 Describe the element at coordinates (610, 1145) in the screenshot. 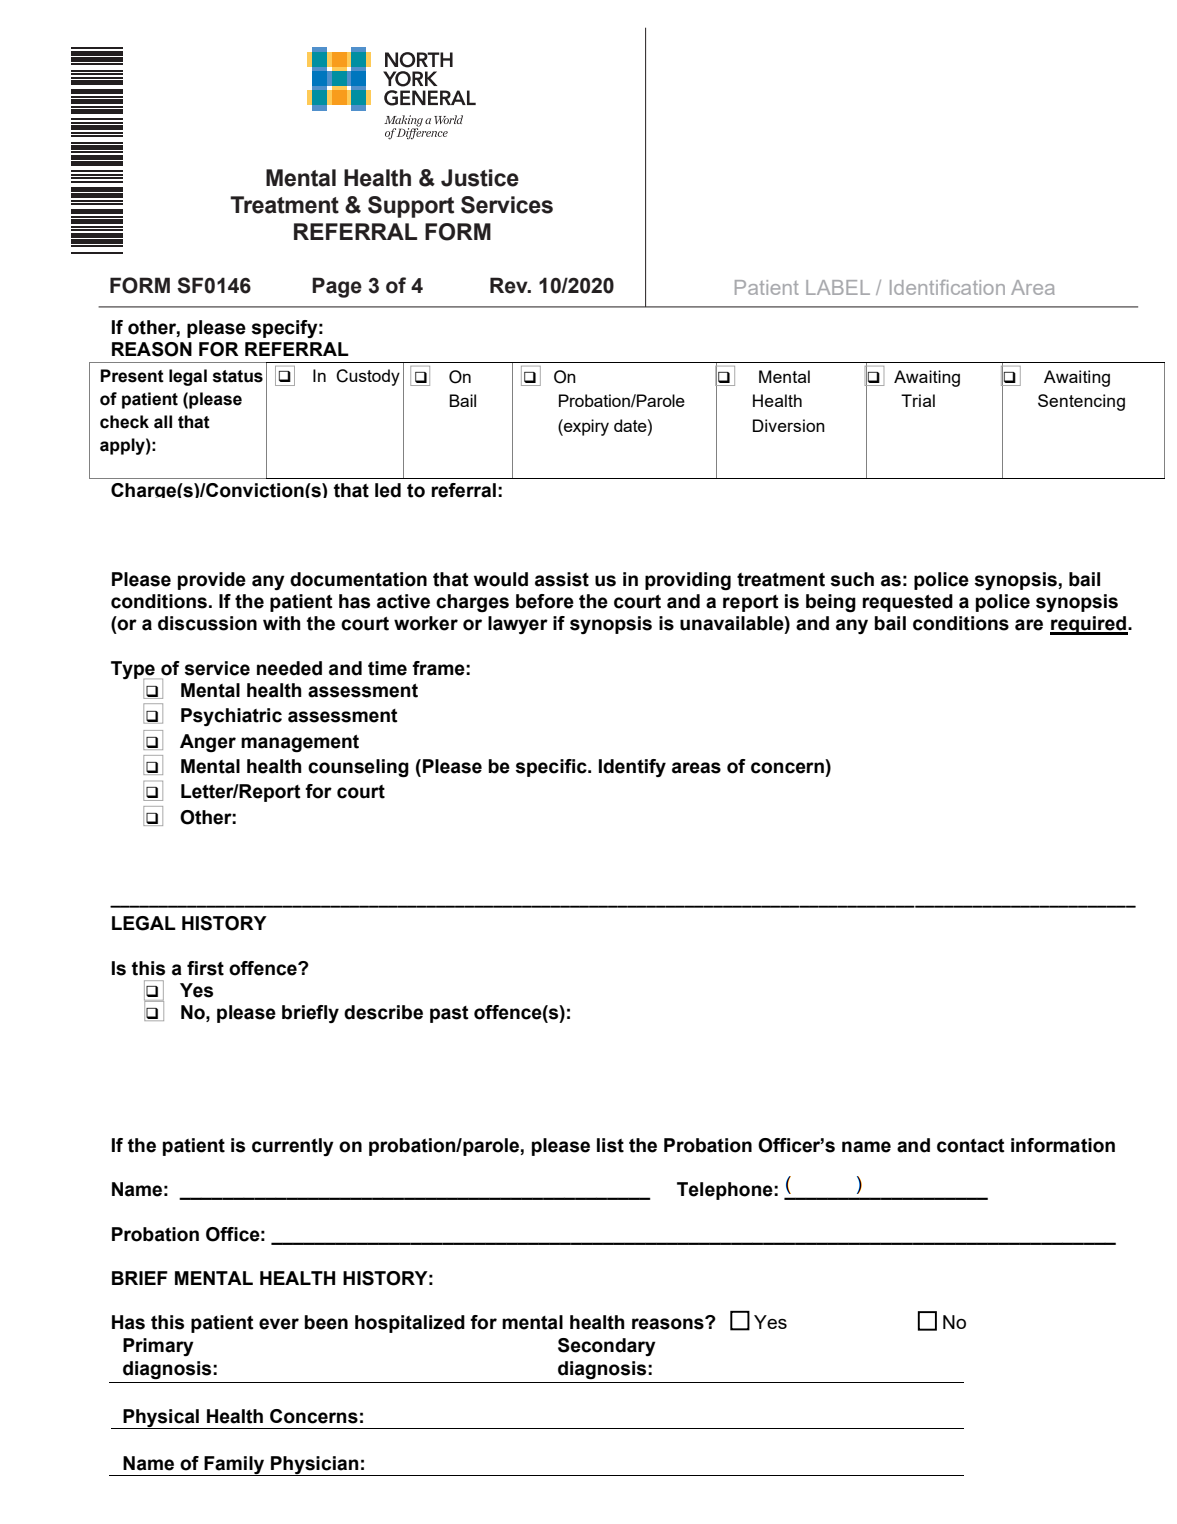

I see `list` at that location.
